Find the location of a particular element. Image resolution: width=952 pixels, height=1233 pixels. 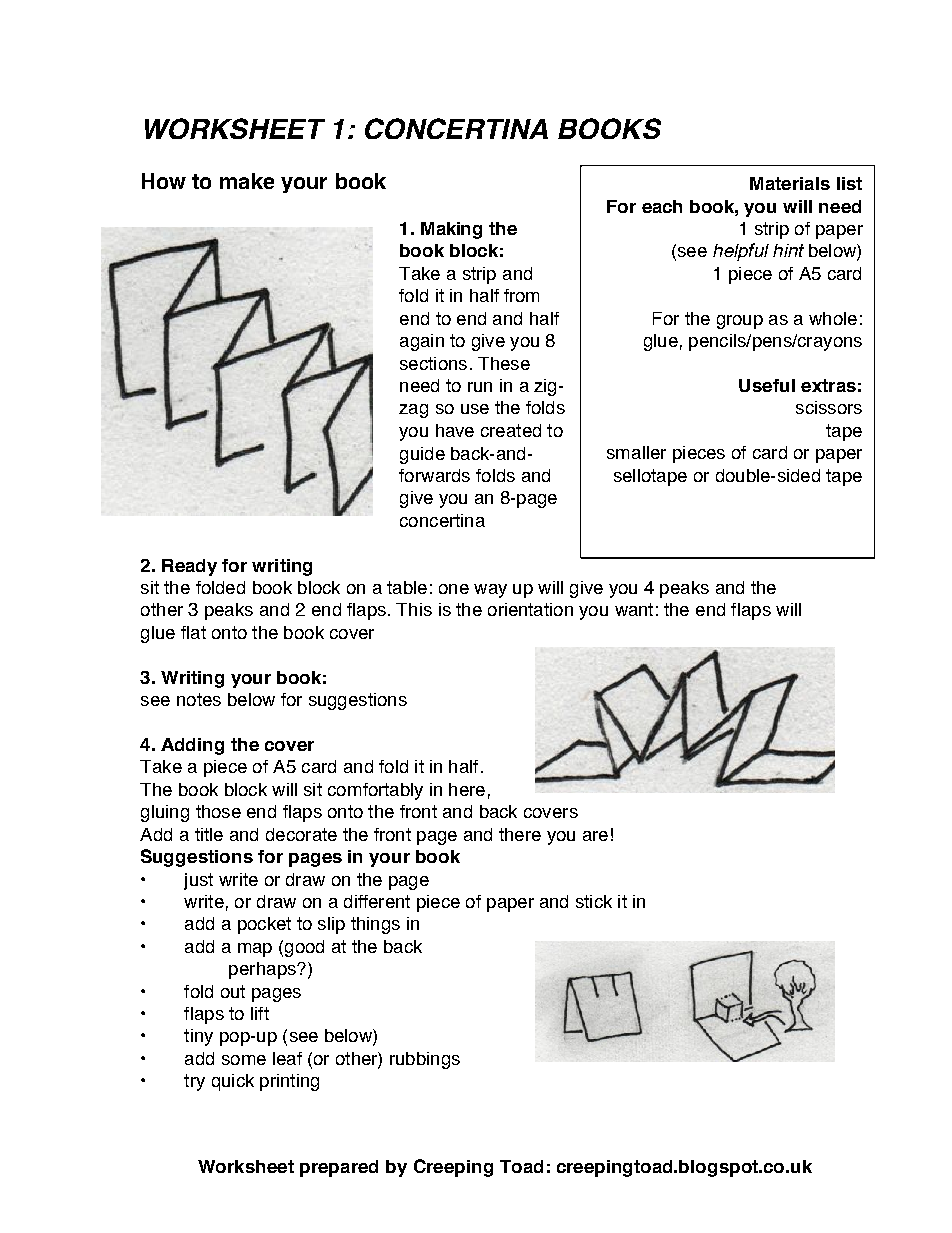

make is located at coordinates (247, 181).
